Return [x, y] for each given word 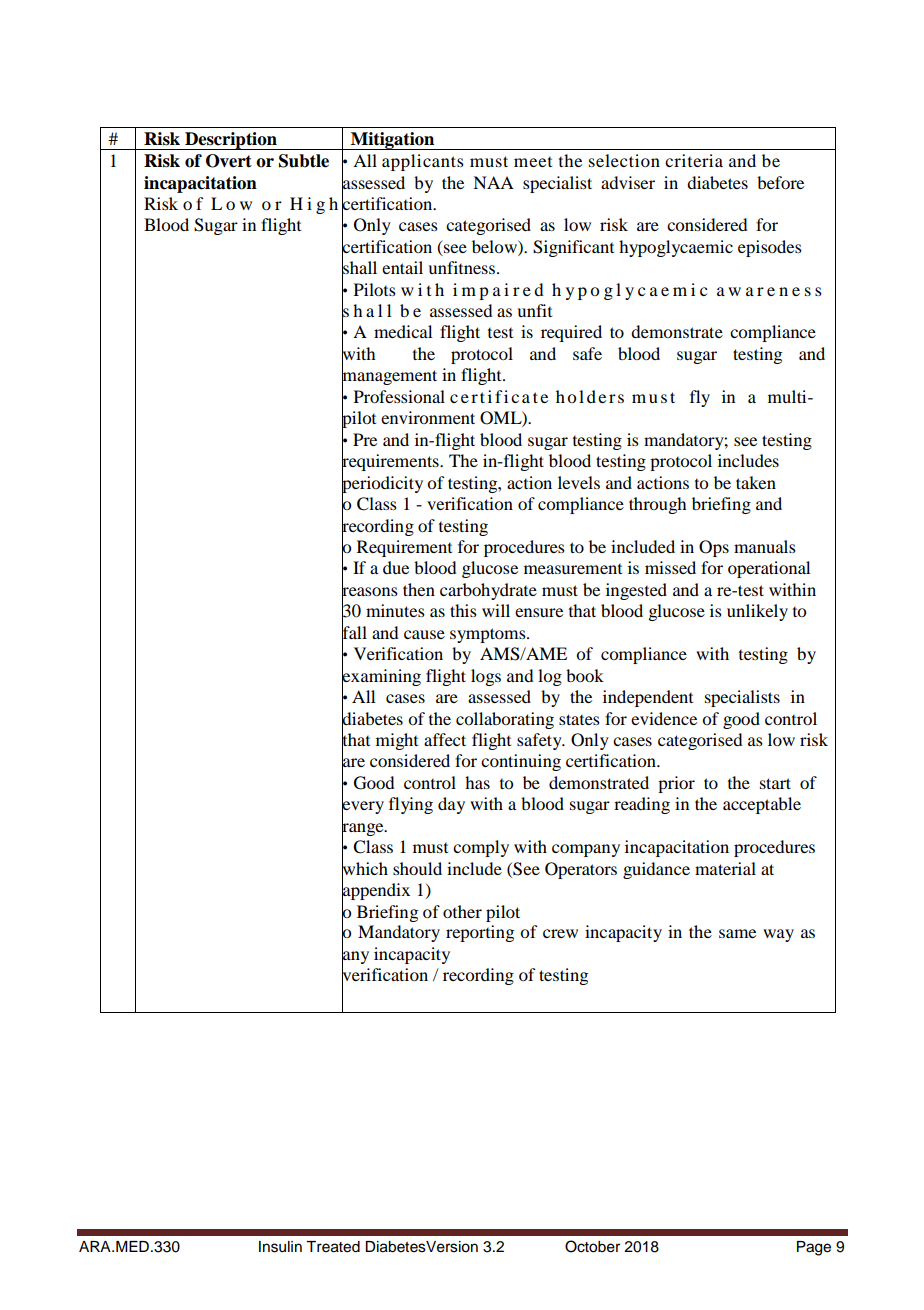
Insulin [280, 1247]
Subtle [304, 161]
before [780, 182]
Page [814, 1248]
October [592, 1246]
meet [533, 162]
